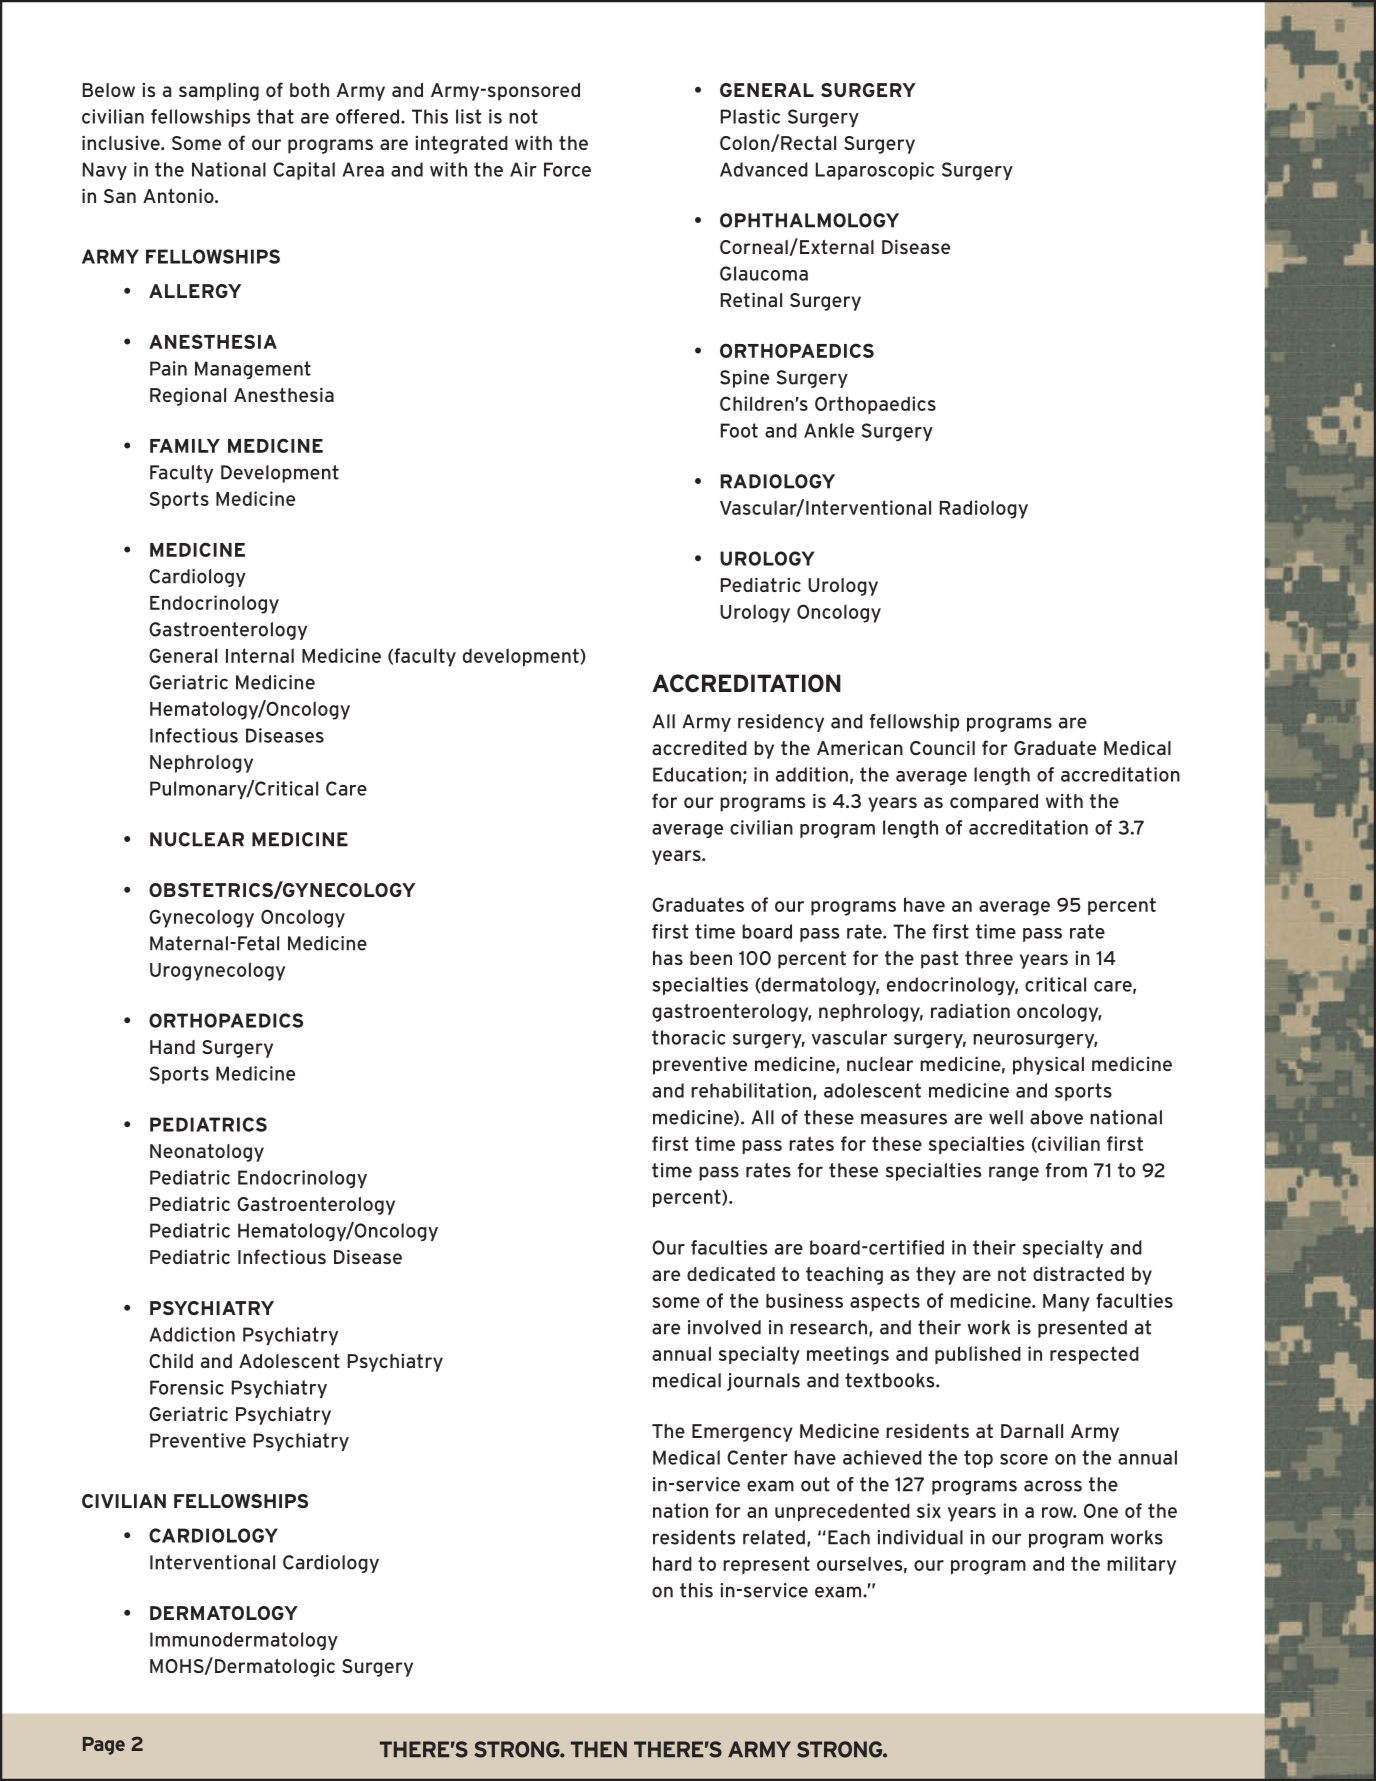 The height and width of the screenshot is (1781, 1376). I want to click on Page, so click(104, 1746).
